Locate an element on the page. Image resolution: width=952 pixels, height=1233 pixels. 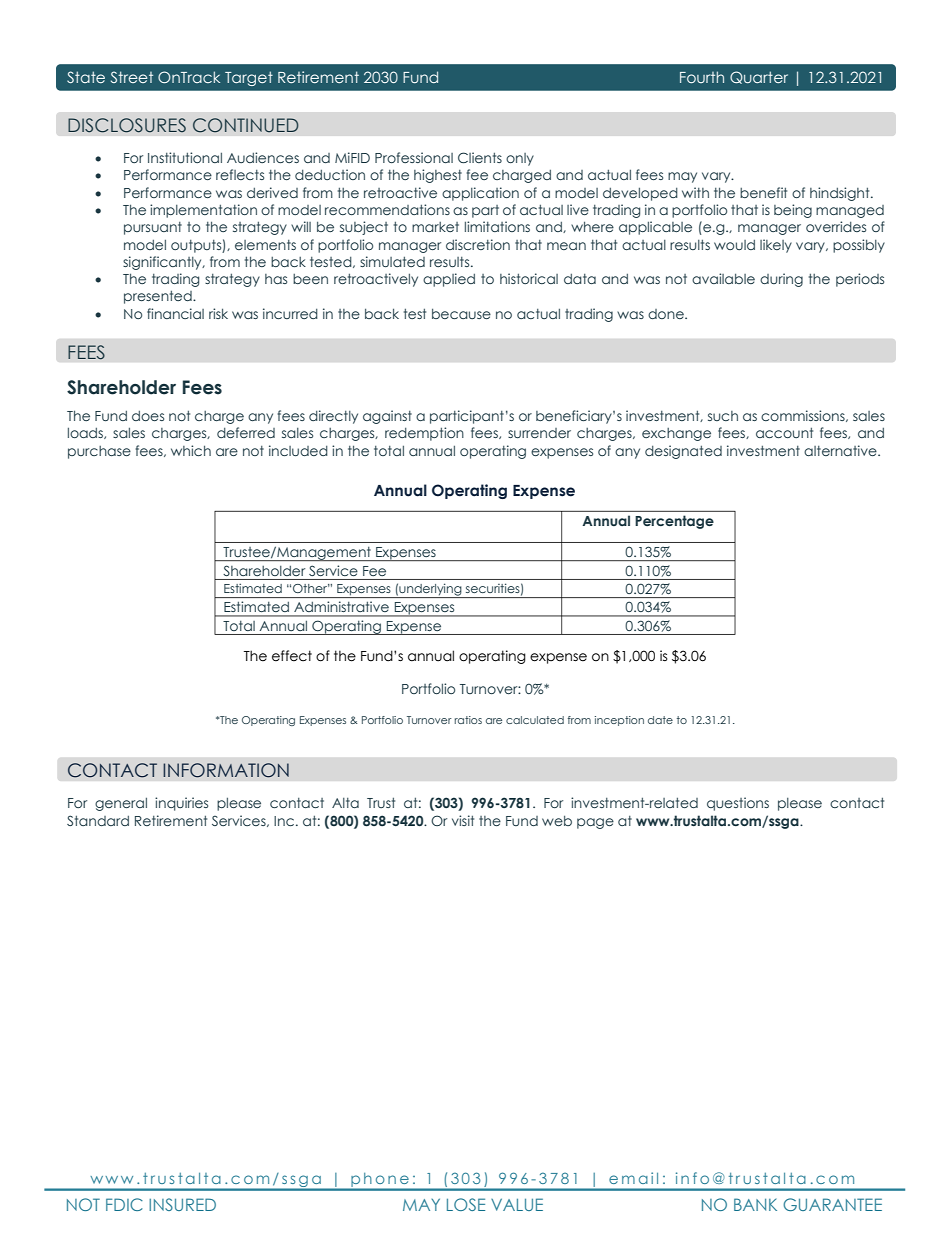
because is located at coordinates (461, 313).
